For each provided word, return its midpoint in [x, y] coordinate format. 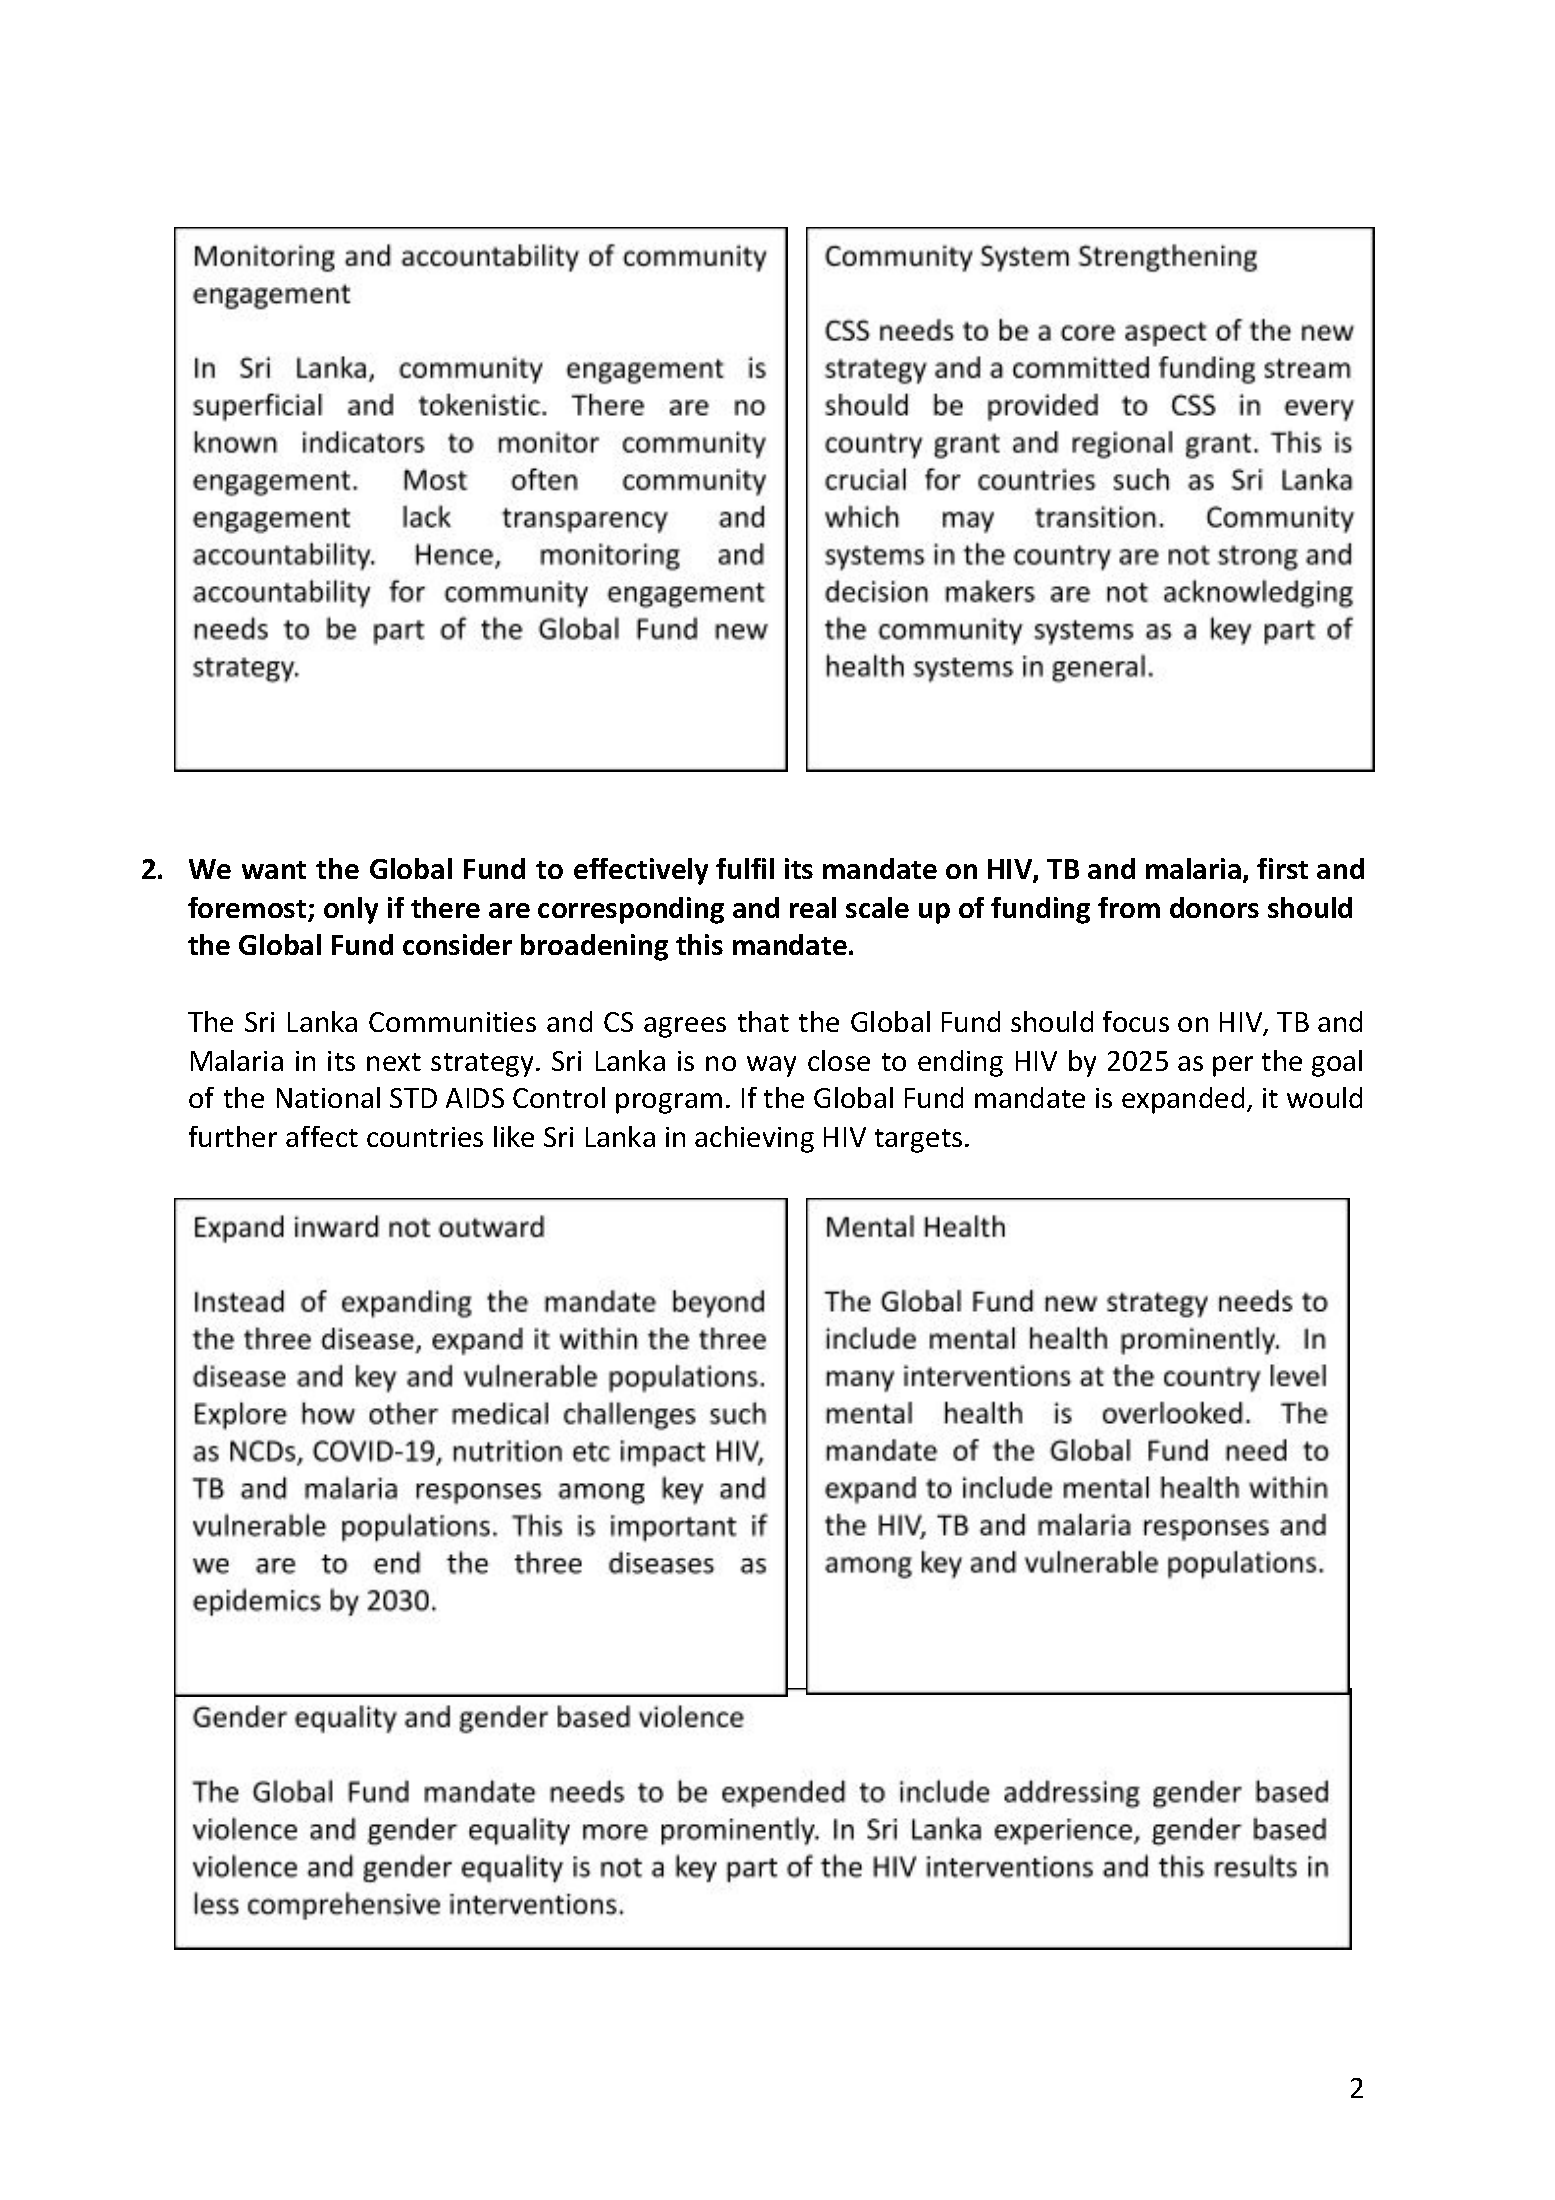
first [1282, 868]
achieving [754, 1139]
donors [1214, 907]
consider [457, 944]
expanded [1183, 1100]
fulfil [745, 868]
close [839, 1060]
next [394, 1062]
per [1233, 1066]
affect [322, 1136]
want [274, 870]
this [699, 944]
